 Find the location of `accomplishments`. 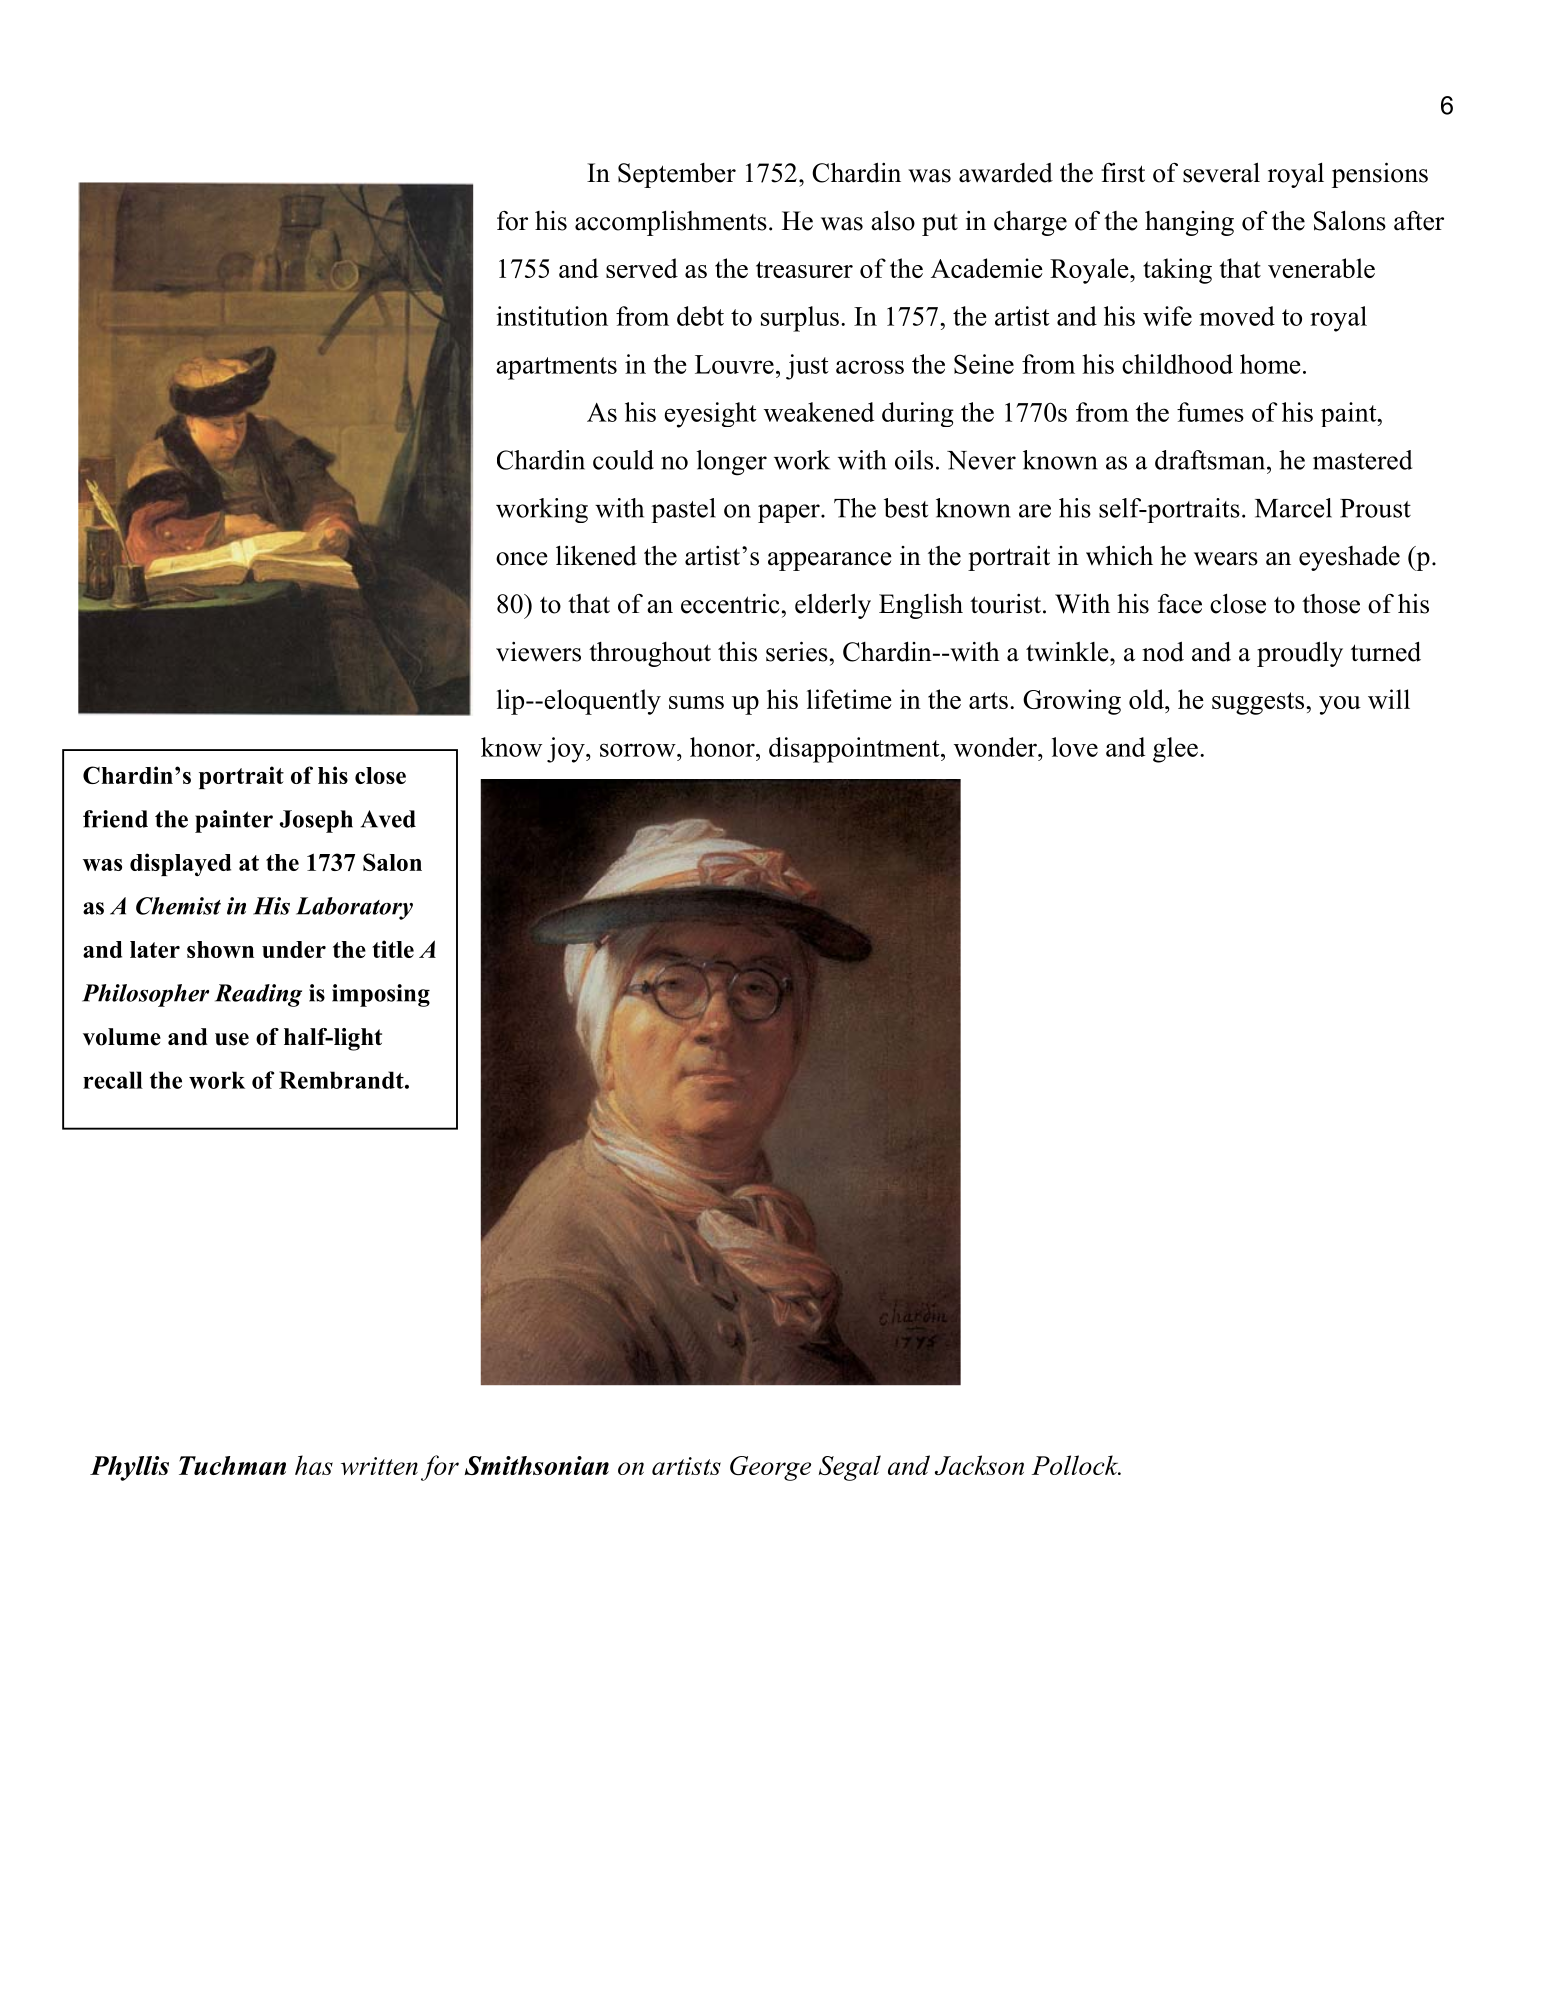

accomplishments is located at coordinates (671, 223).
